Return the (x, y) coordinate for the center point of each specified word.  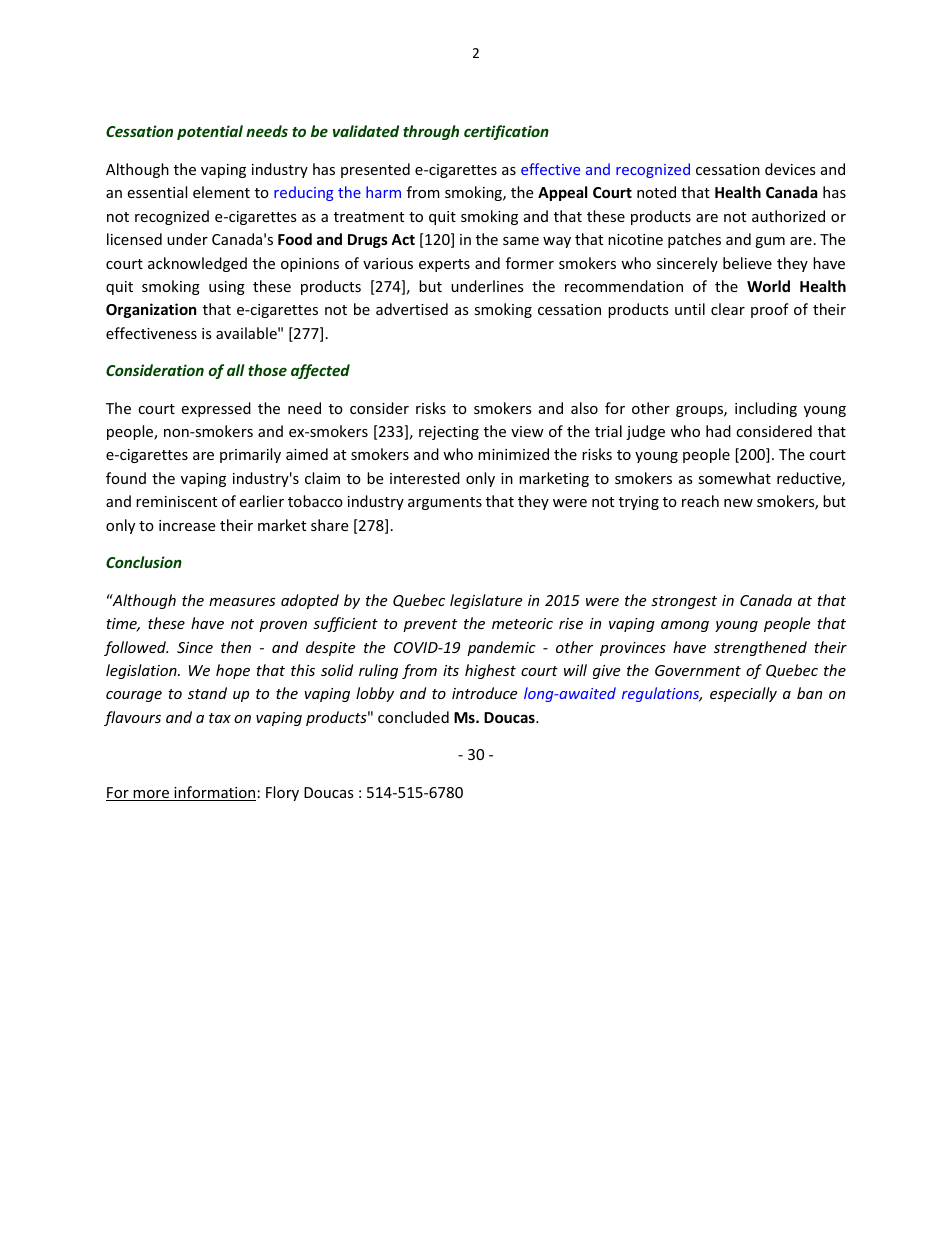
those (267, 370)
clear (728, 309)
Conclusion (144, 562)
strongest (684, 602)
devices (790, 169)
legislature (486, 601)
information (214, 793)
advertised (412, 309)
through (431, 132)
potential (210, 132)
